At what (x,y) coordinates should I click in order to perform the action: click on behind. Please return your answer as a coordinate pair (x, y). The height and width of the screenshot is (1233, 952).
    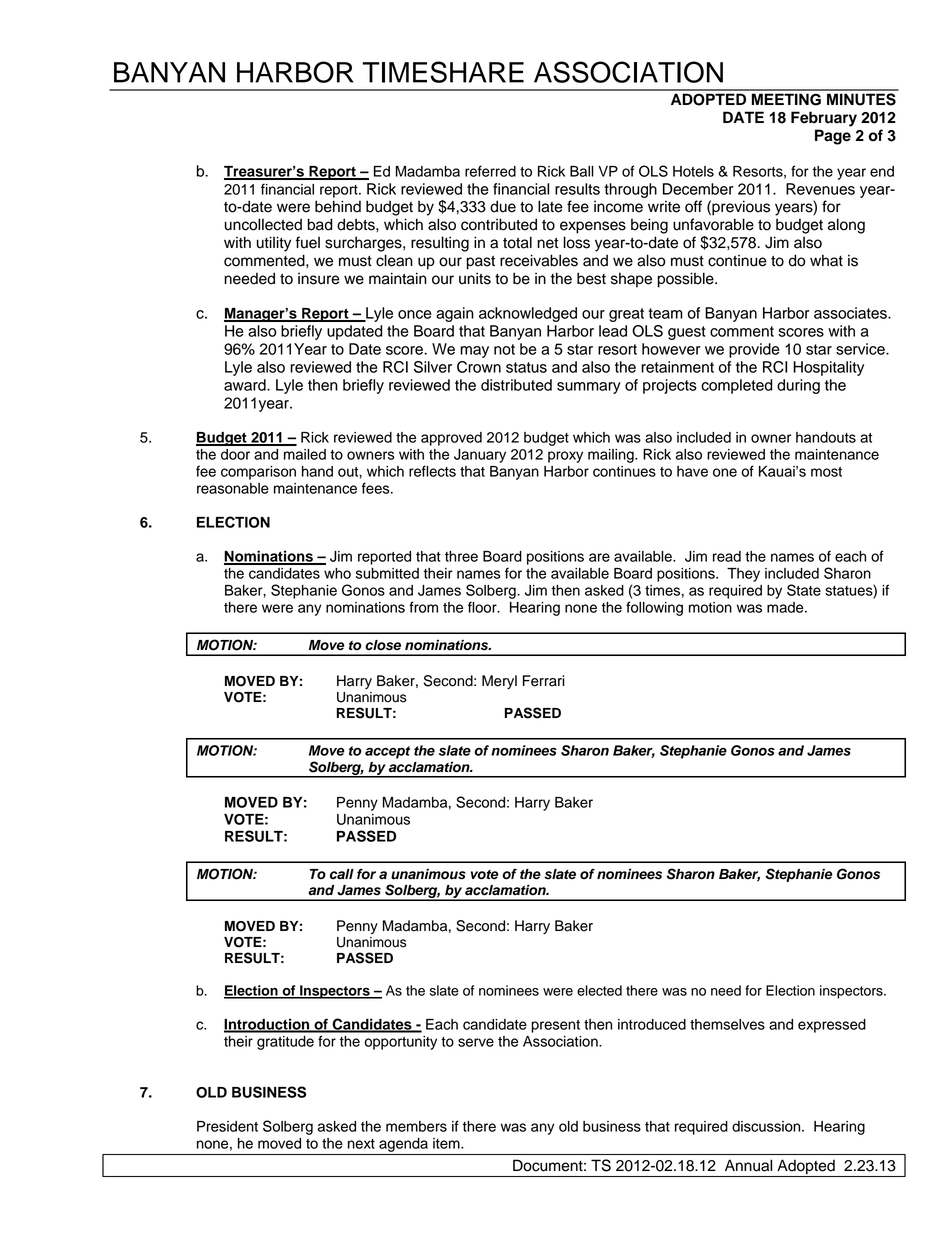
    Looking at the image, I should click on (338, 206).
